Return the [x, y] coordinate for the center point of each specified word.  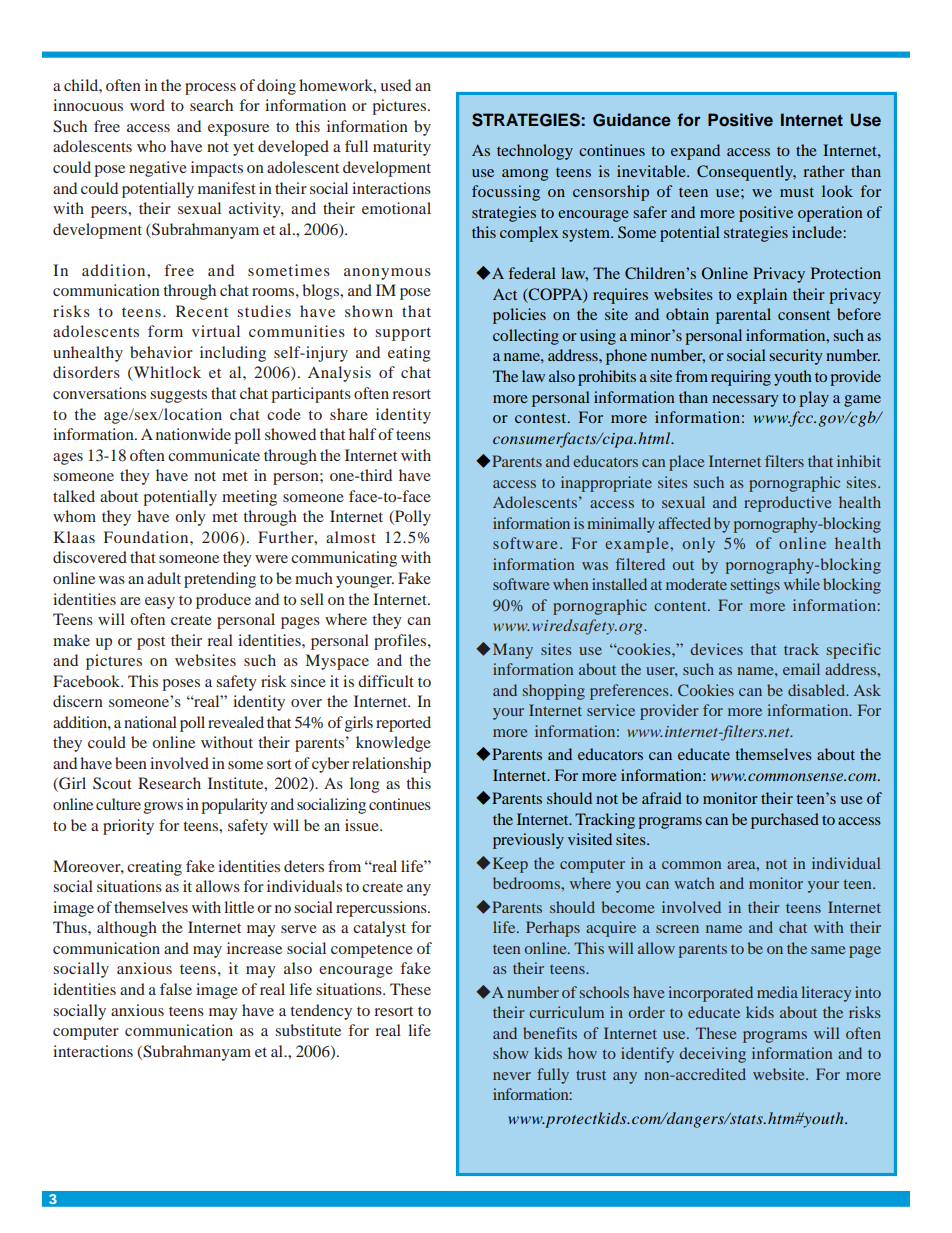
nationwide [193, 434]
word [147, 105]
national [150, 722]
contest [542, 418]
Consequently [746, 173]
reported [403, 724]
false [176, 989]
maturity [402, 148]
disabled [818, 690]
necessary [745, 401]
